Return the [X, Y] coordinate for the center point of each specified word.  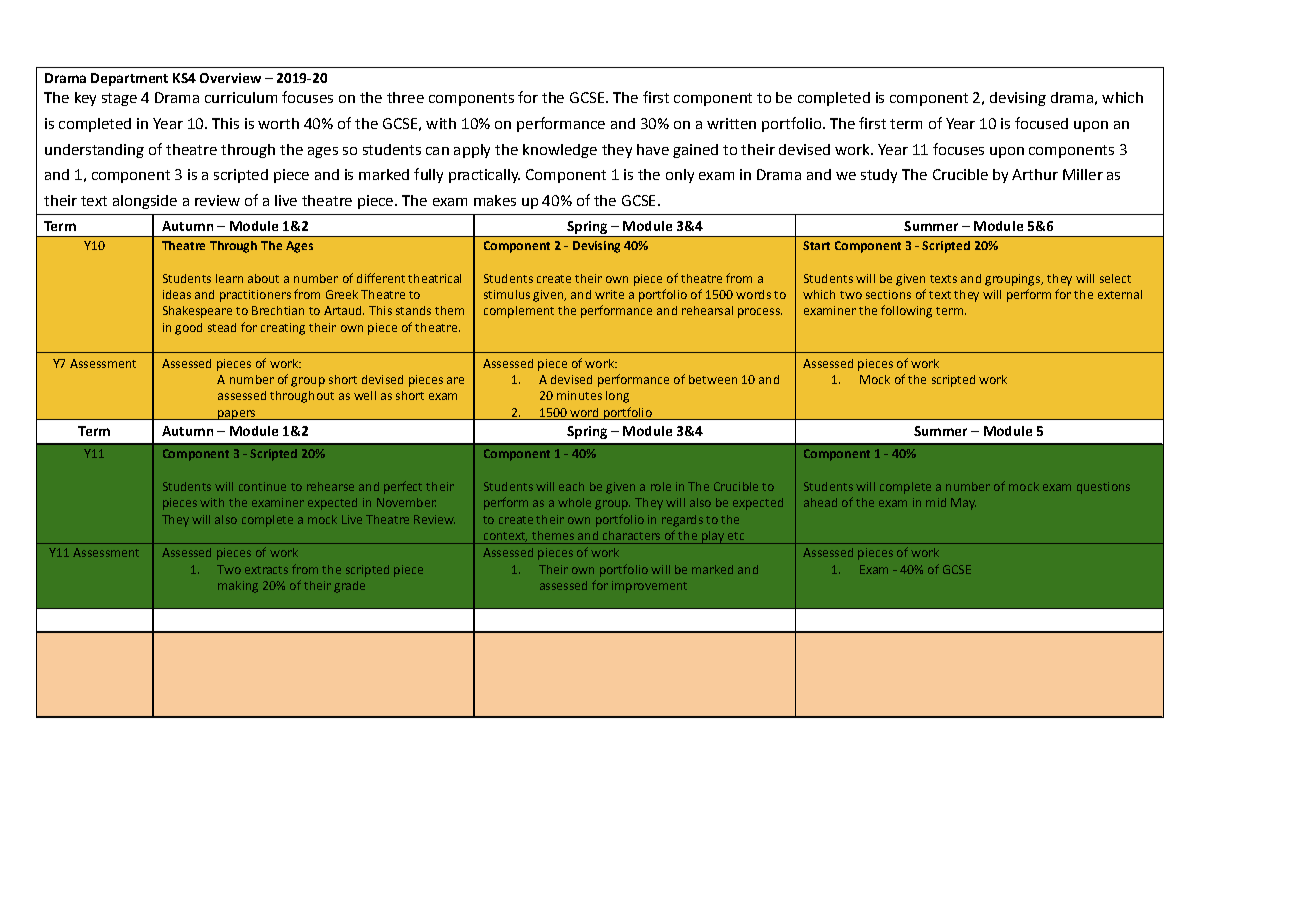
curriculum [241, 97]
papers [237, 415]
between [713, 379]
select [1115, 278]
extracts [266, 570]
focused [1041, 123]
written [731, 123]
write [609, 294]
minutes [579, 395]
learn [229, 278]
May [963, 504]
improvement [649, 587]
